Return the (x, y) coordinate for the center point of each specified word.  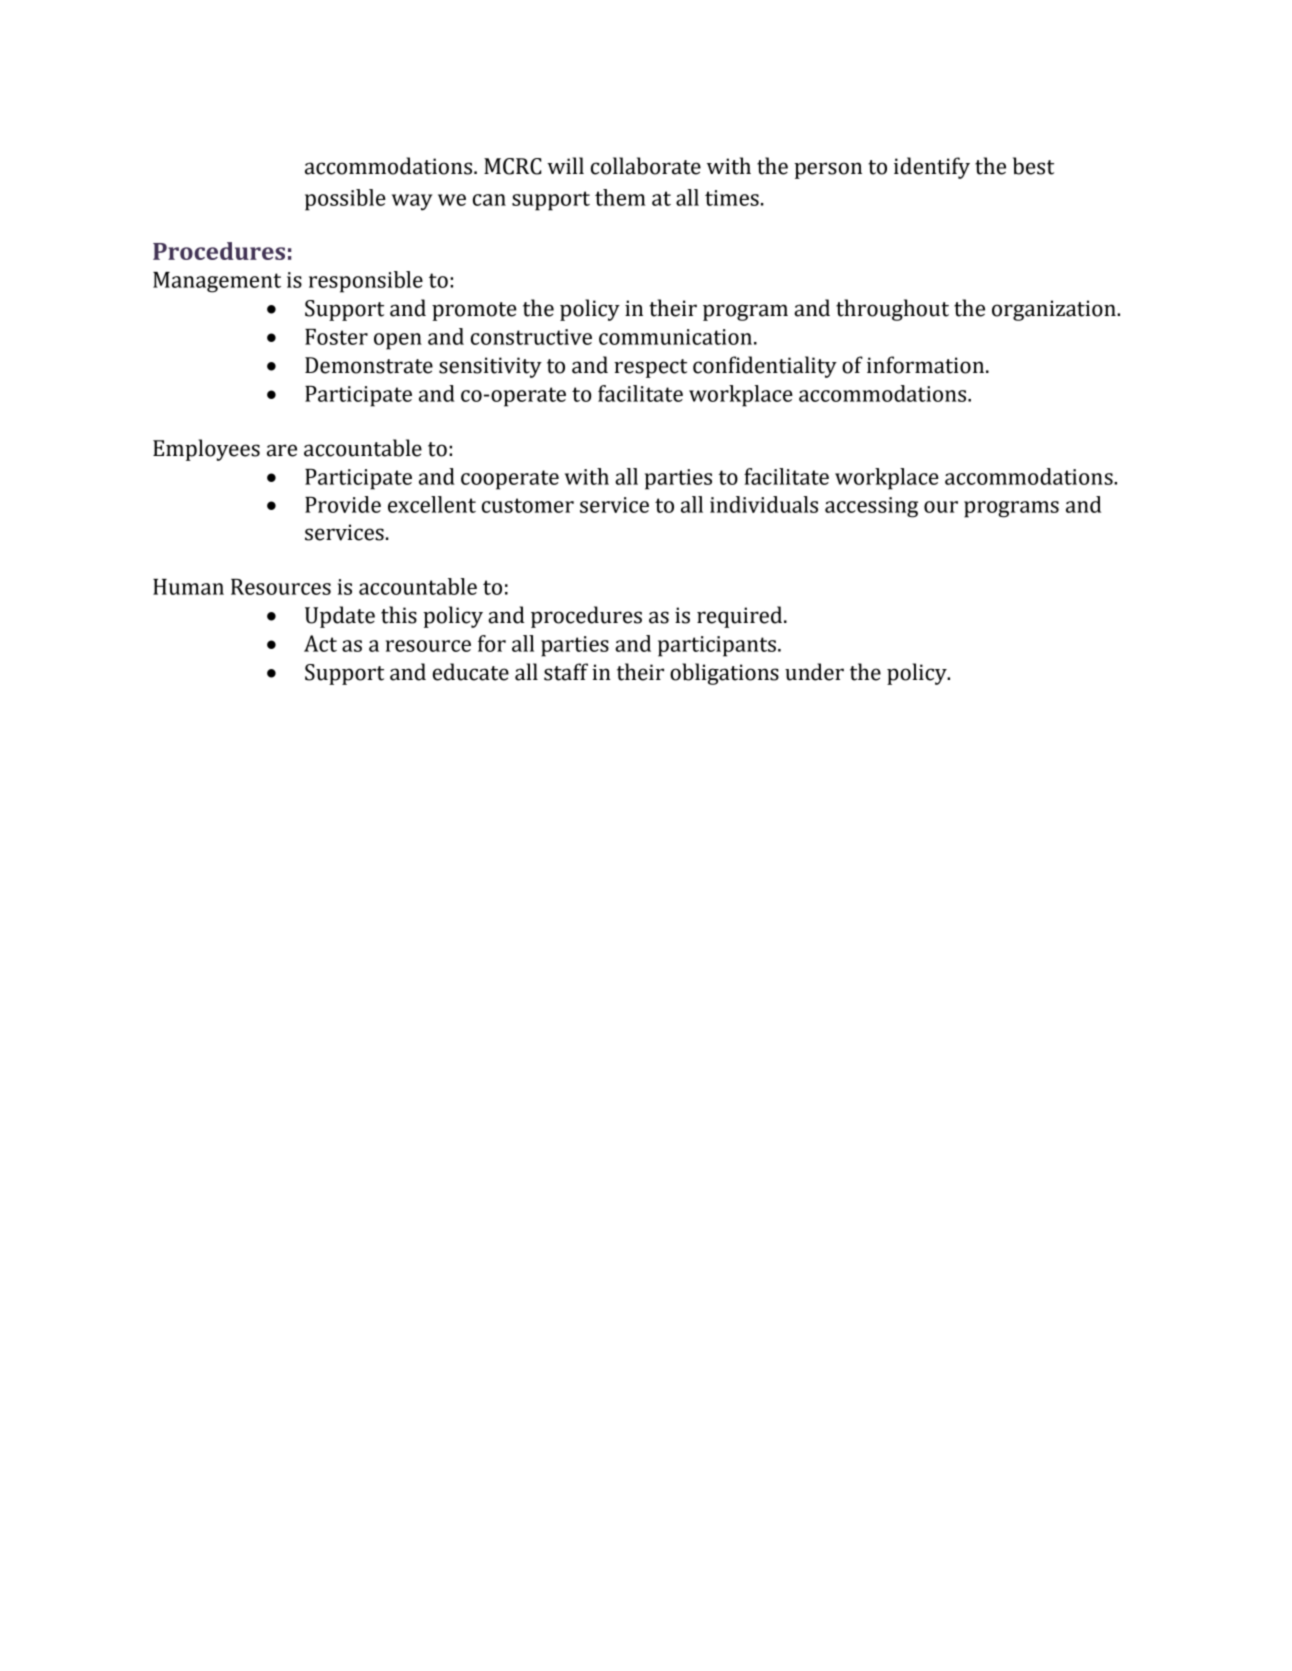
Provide (343, 504)
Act (320, 643)
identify (932, 168)
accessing (871, 507)
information (927, 365)
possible (345, 200)
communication (675, 337)
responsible (366, 282)
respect (650, 368)
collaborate (646, 166)
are (282, 450)
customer (528, 505)
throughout (892, 310)
